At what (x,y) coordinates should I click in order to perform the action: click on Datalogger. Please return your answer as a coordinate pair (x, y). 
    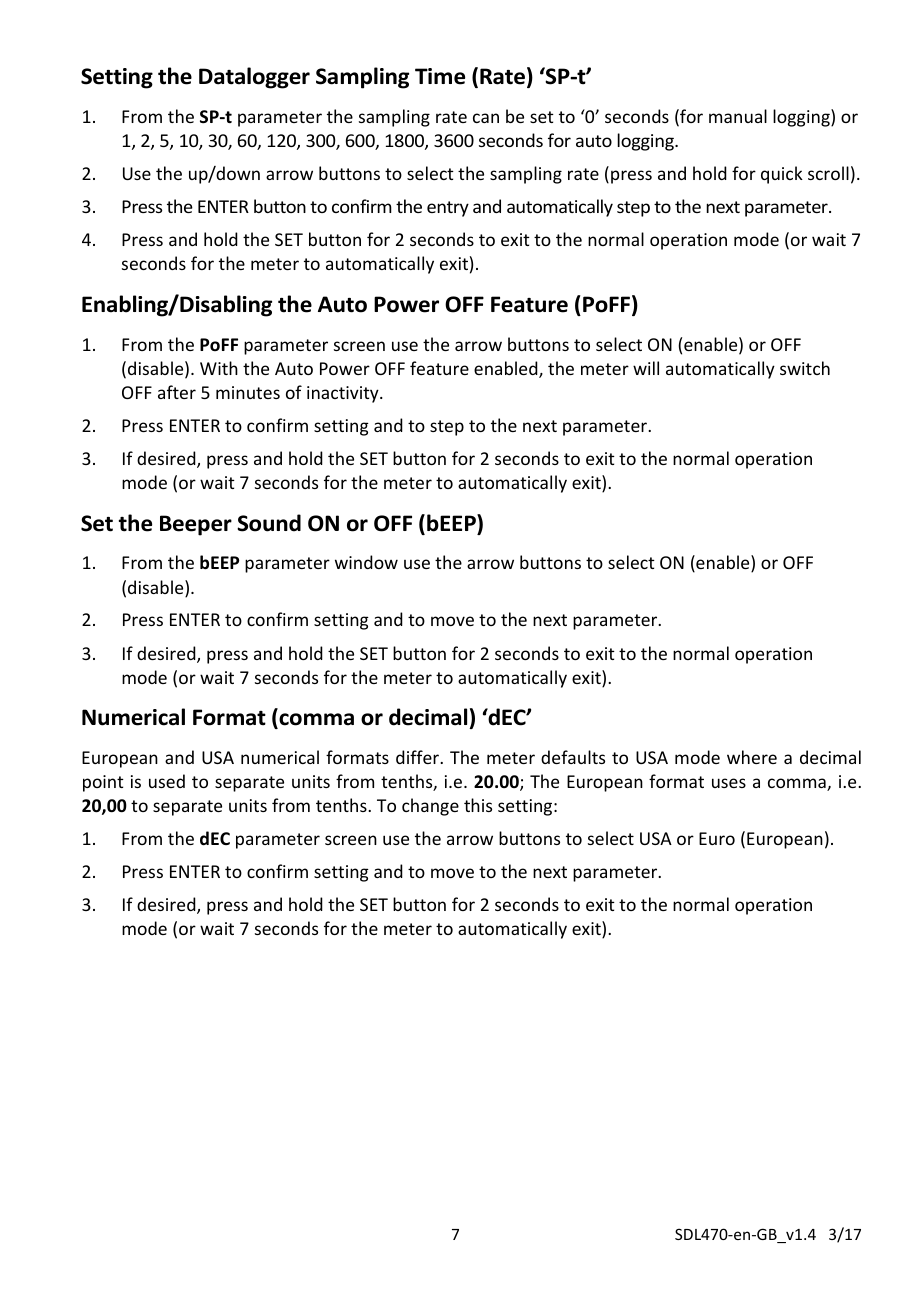
    Looking at the image, I should click on (254, 78).
